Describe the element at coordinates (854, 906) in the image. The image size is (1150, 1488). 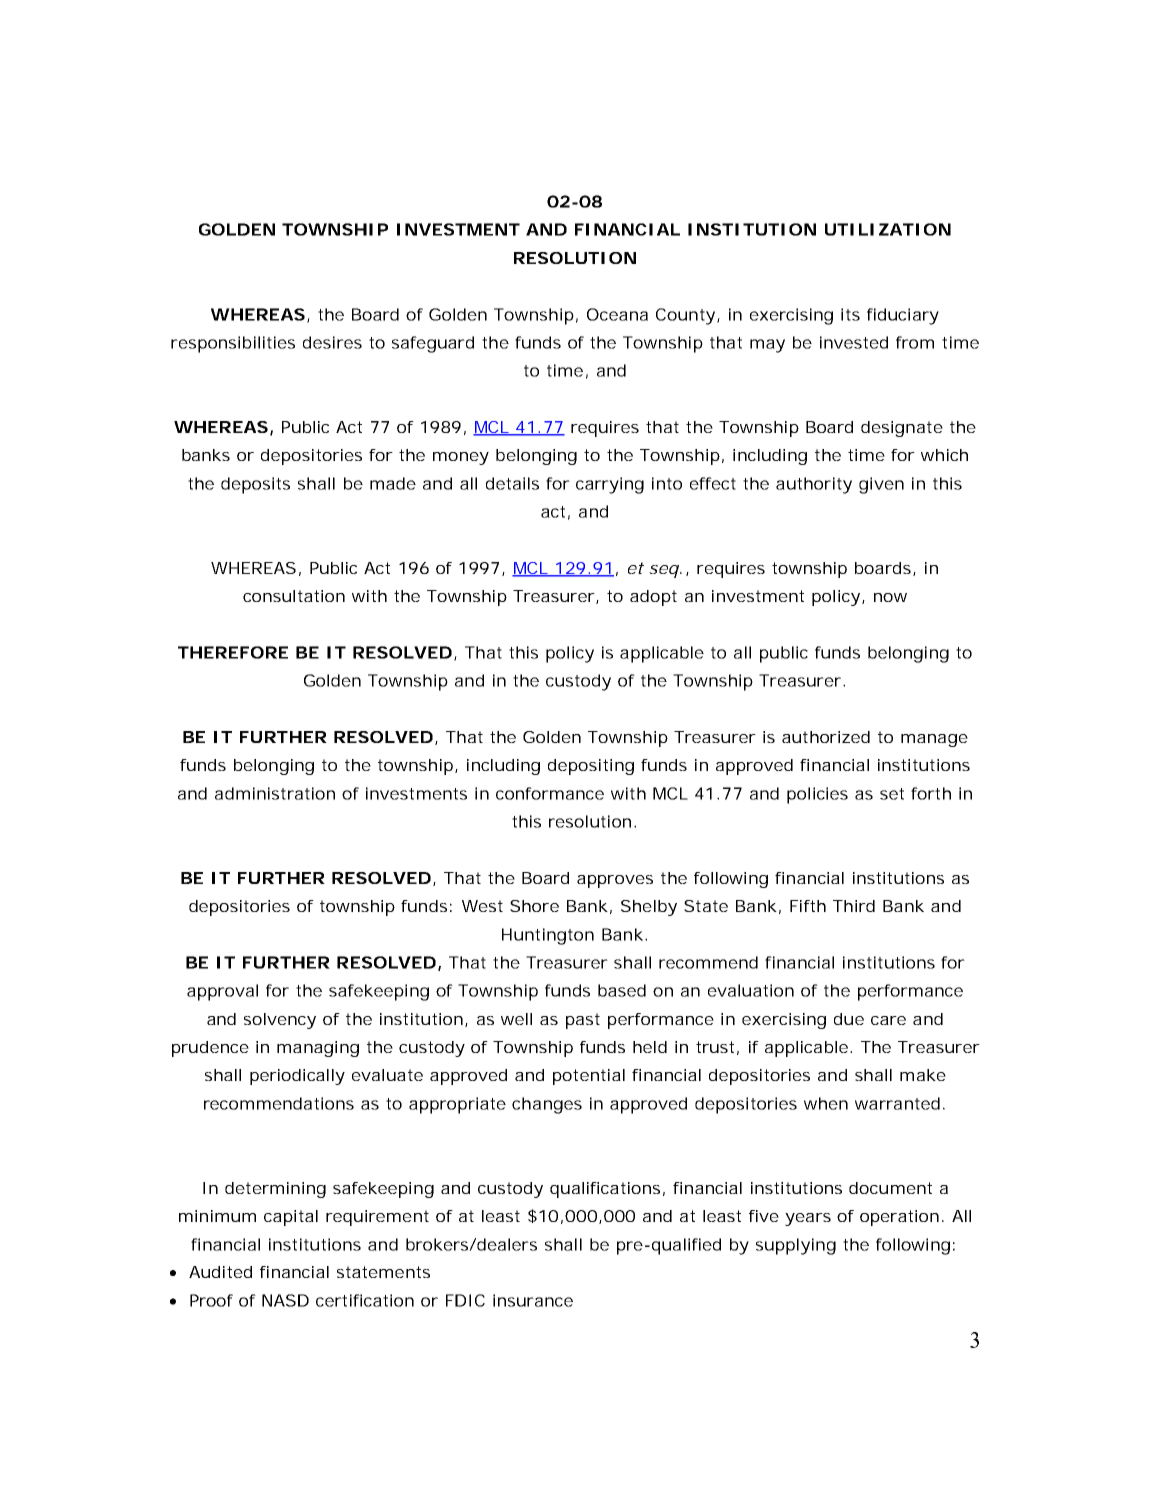
I see `Third` at that location.
